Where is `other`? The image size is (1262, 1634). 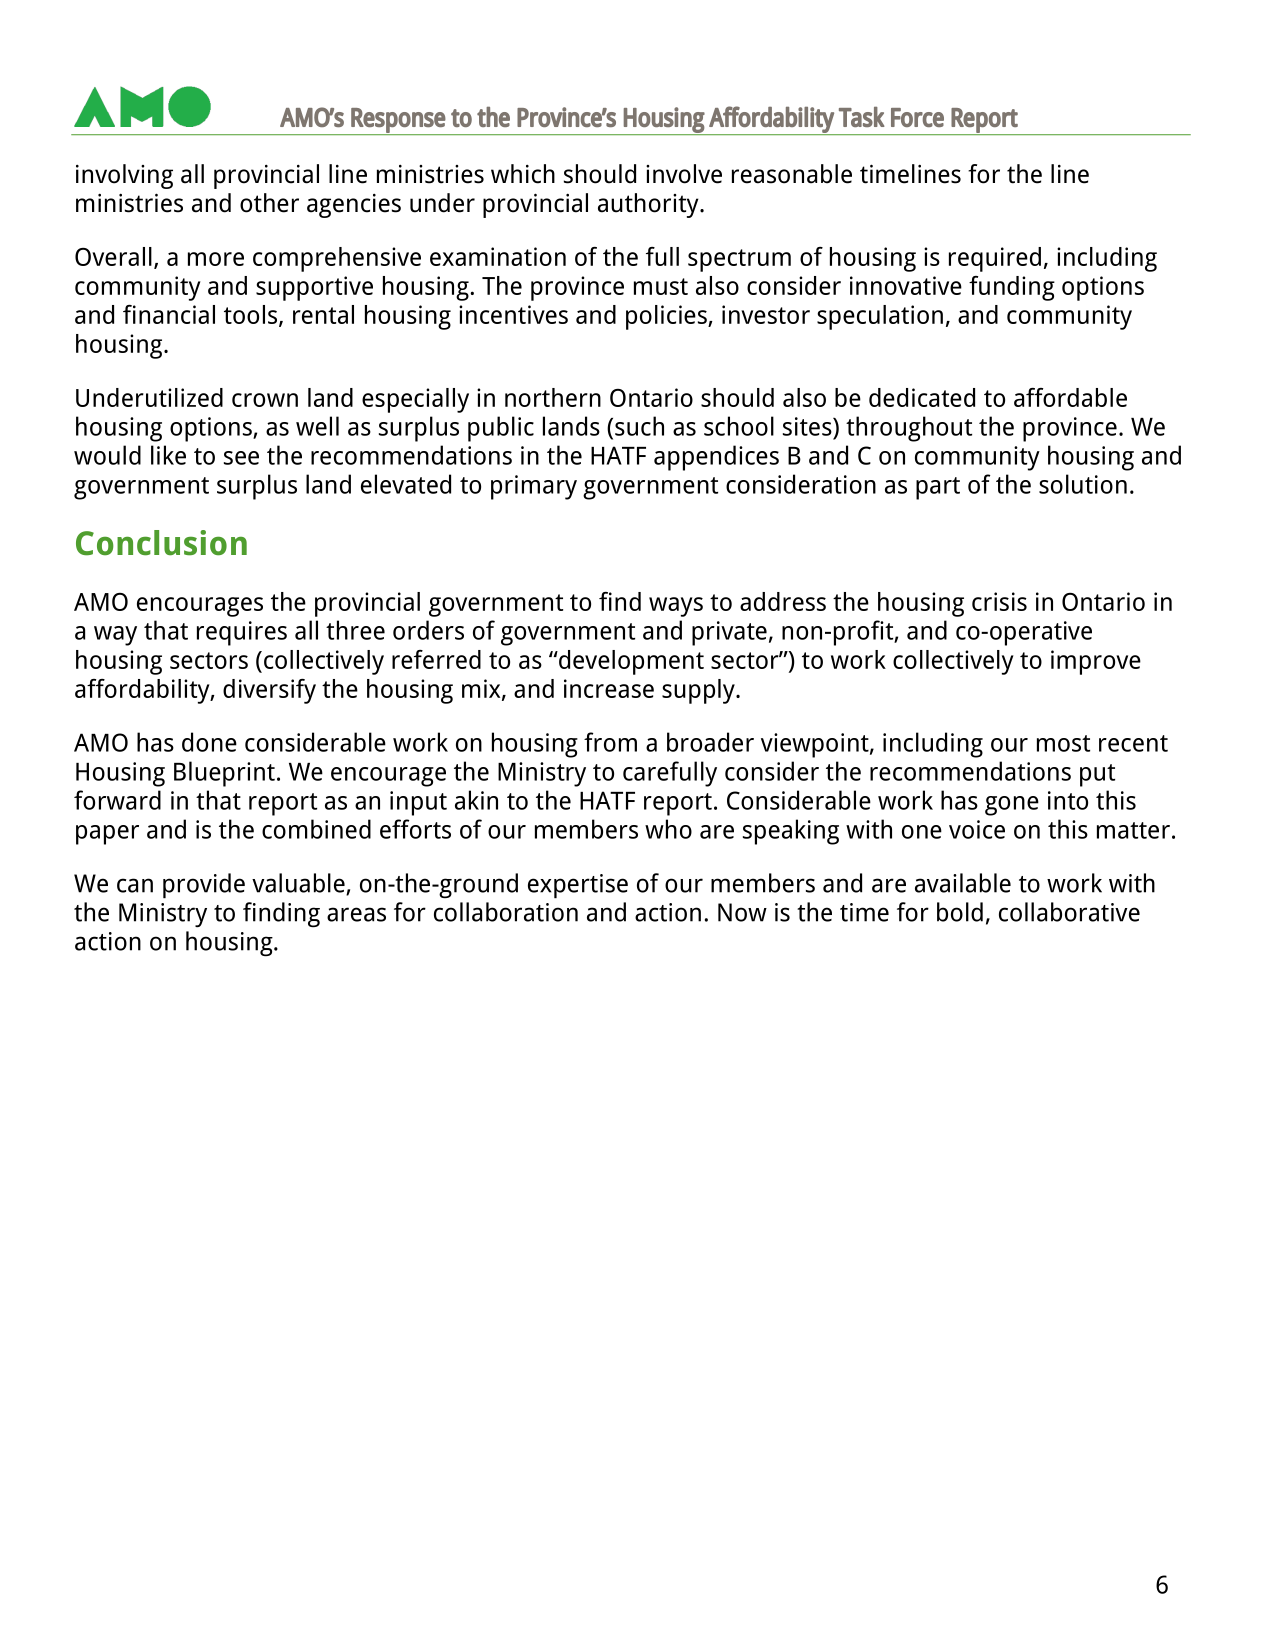 other is located at coordinates (269, 203).
